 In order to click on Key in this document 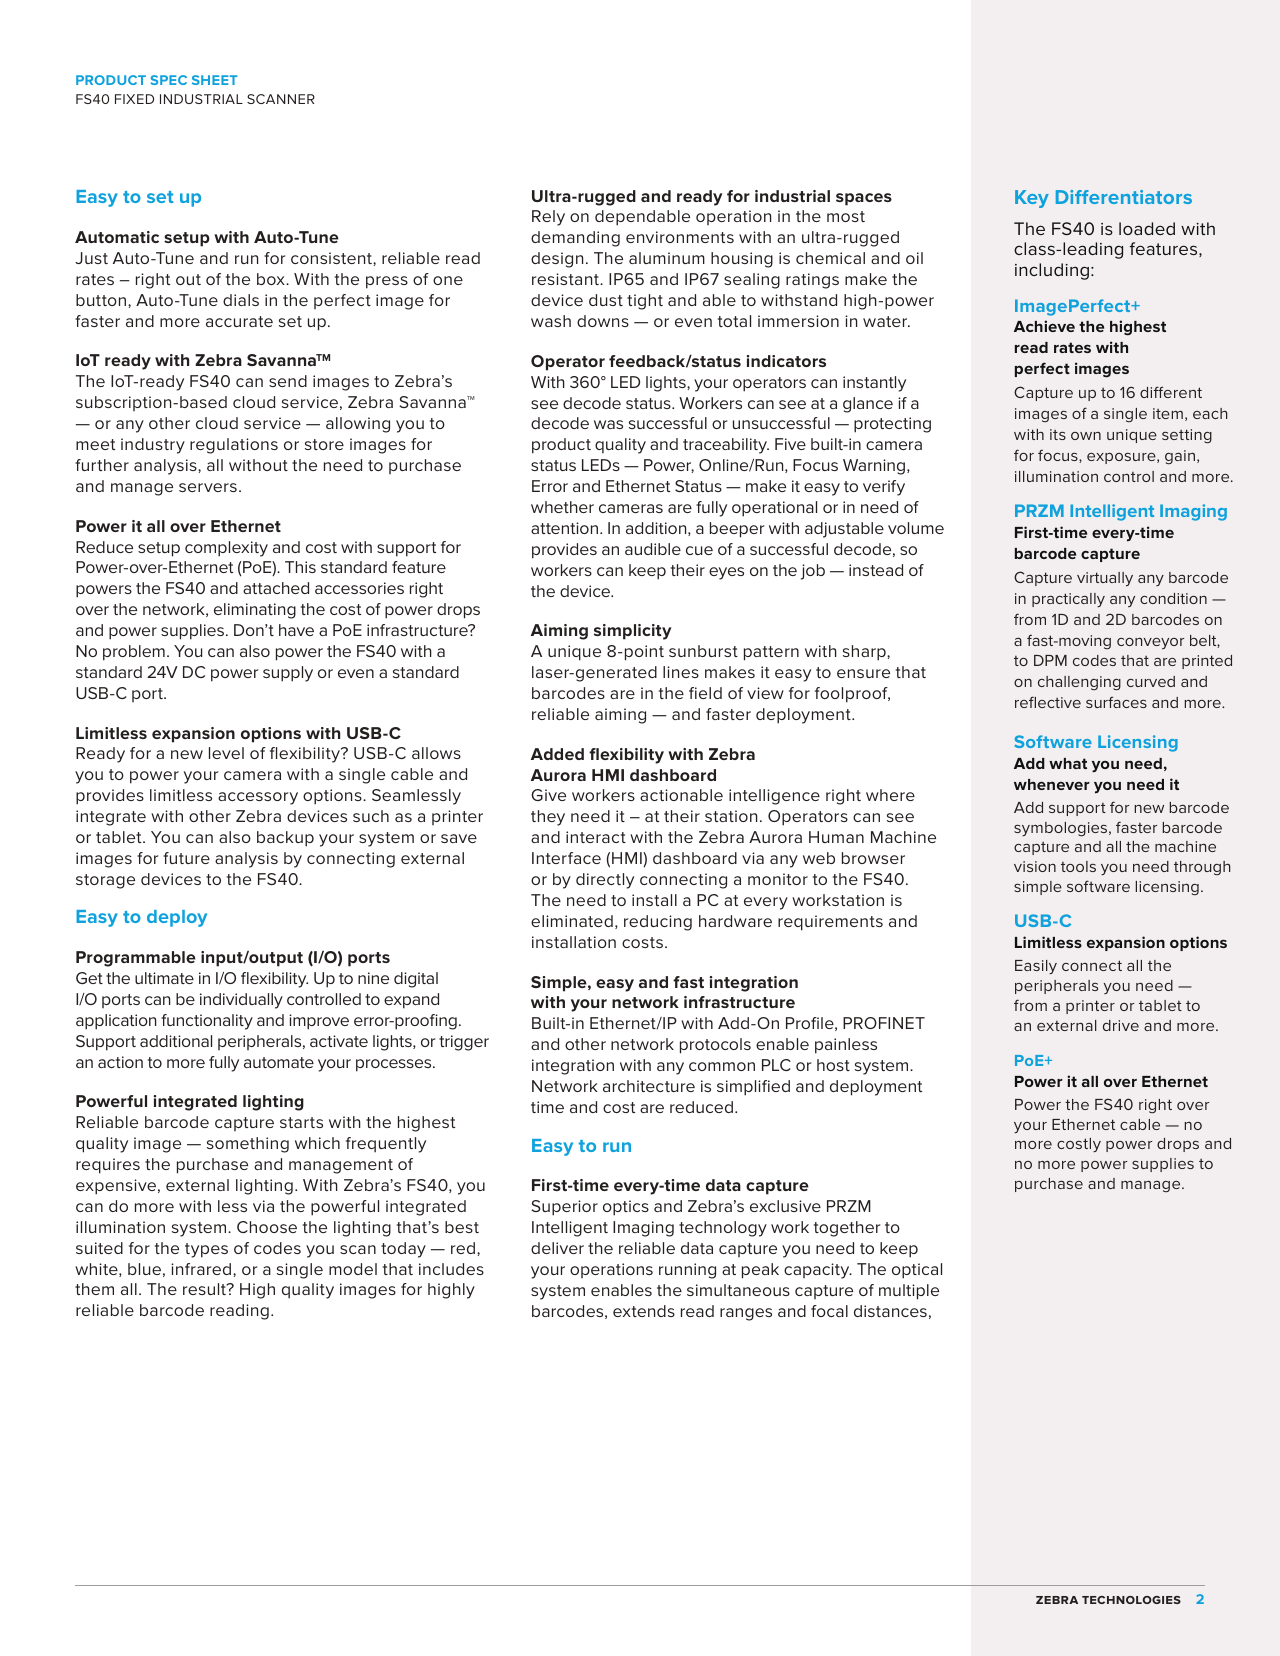, I will do `click(1032, 199)`.
